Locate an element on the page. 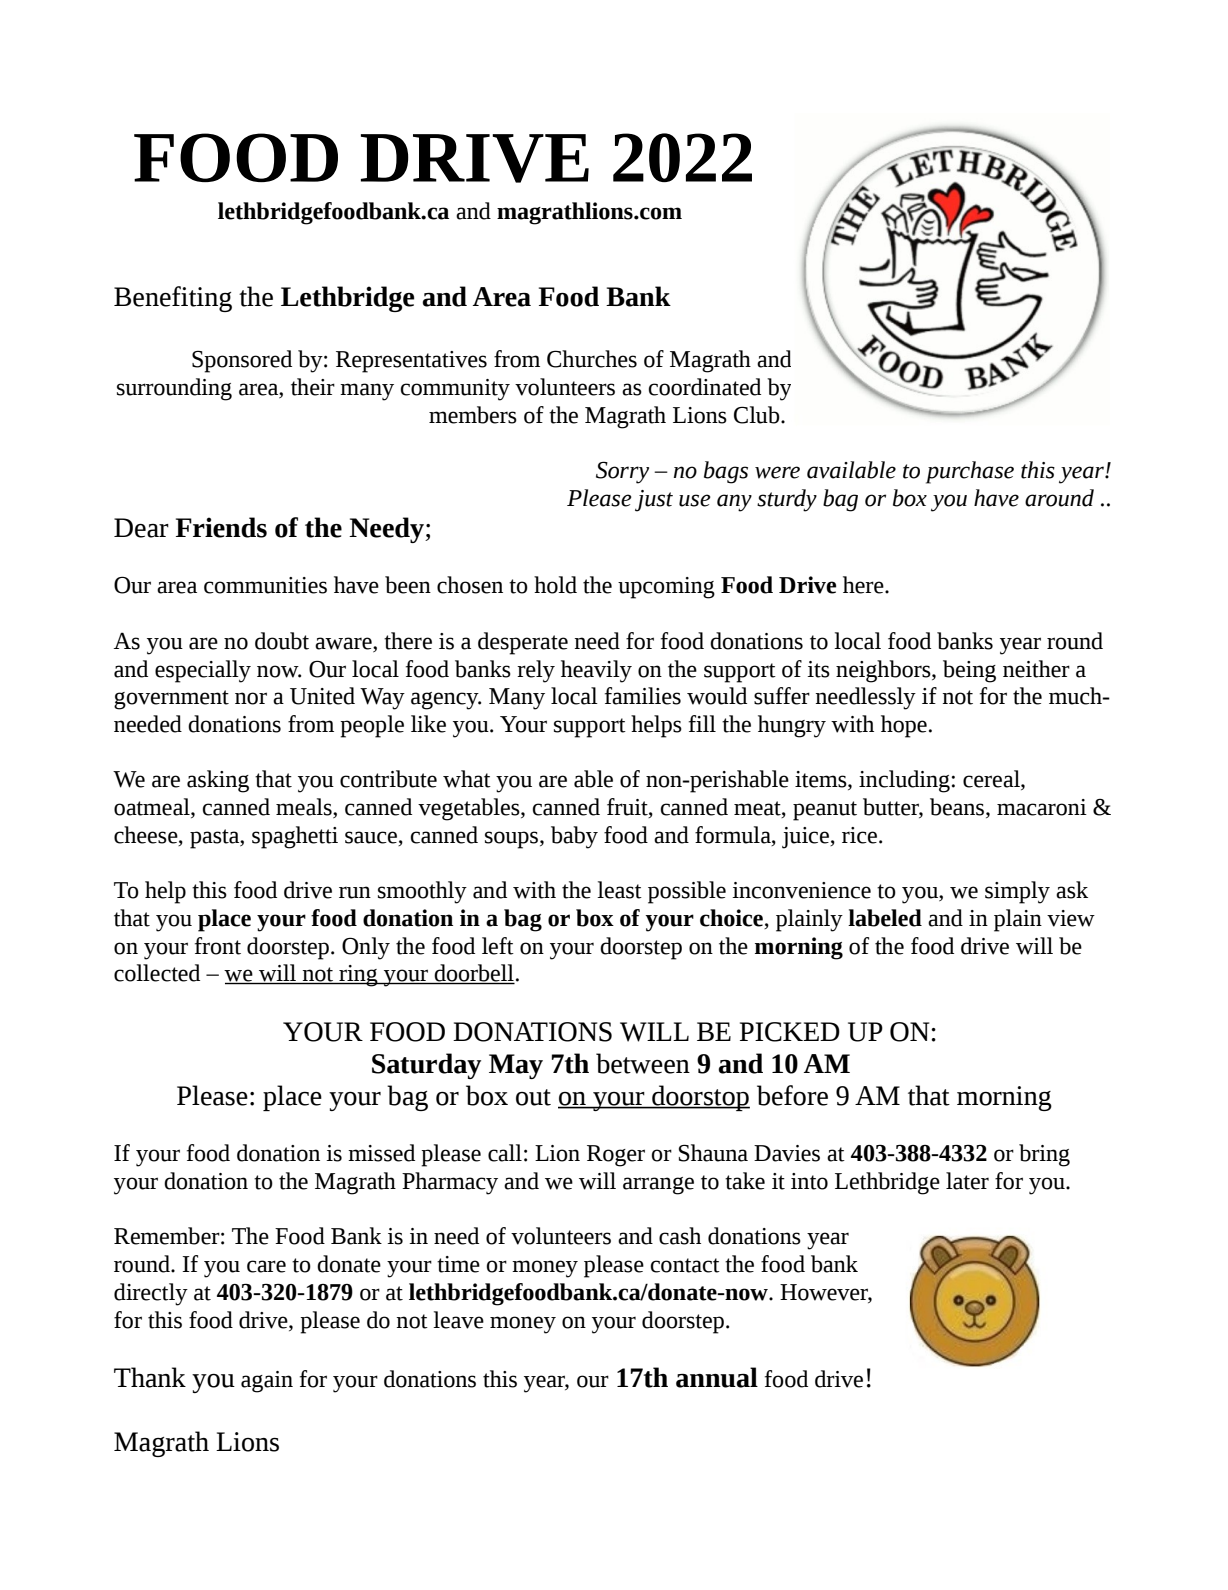 The width and height of the document is (1228, 1590). annual is located at coordinates (717, 1377).
